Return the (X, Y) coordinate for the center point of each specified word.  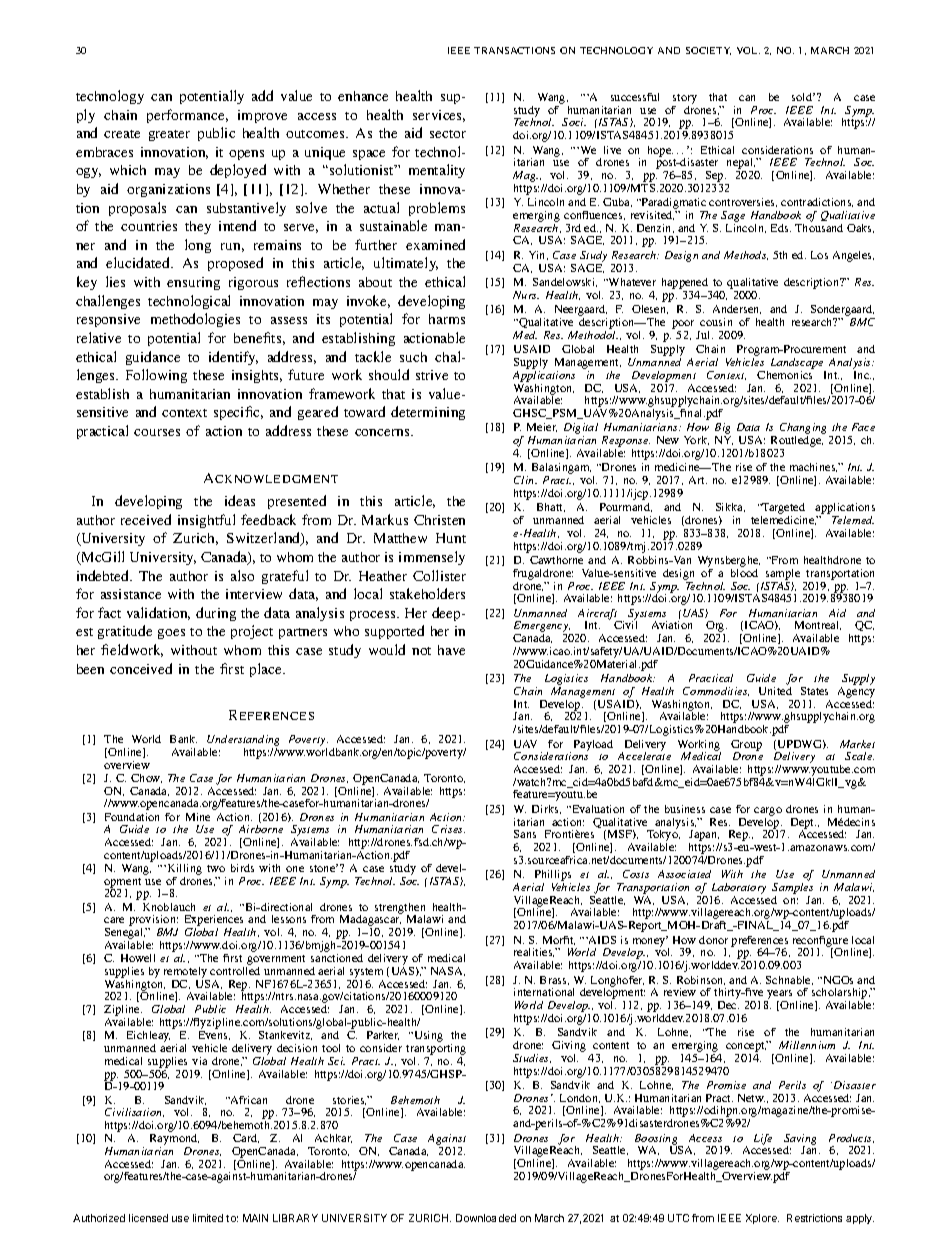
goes (171, 634)
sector (448, 134)
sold (803, 97)
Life (763, 1139)
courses (157, 432)
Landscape (798, 365)
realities (534, 952)
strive (432, 375)
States (814, 691)
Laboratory (738, 890)
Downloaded (486, 1218)
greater (169, 135)
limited (208, 1218)
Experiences (215, 922)
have (451, 650)
